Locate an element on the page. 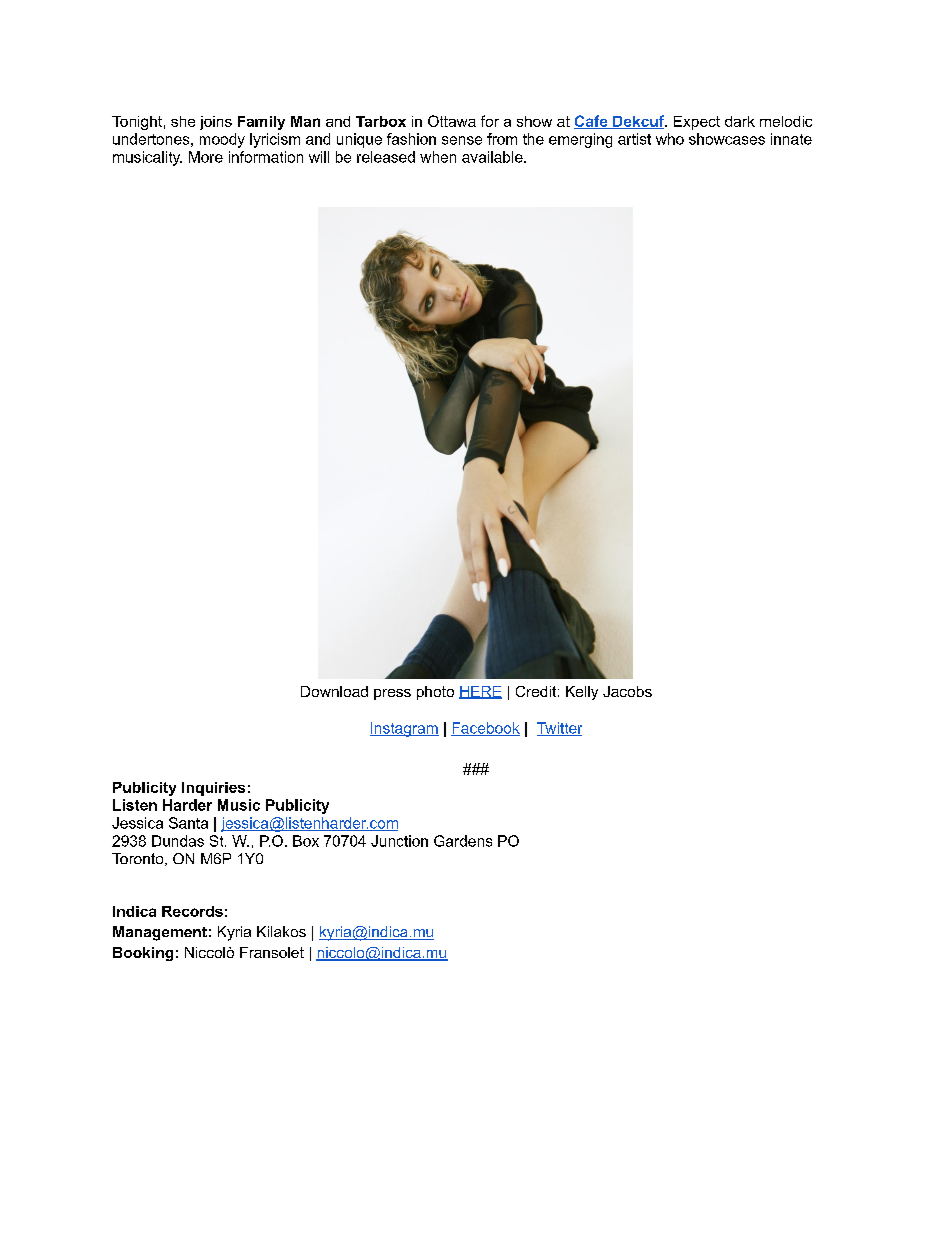 The width and height of the image is (952, 1233). Records is located at coordinates (192, 911).
